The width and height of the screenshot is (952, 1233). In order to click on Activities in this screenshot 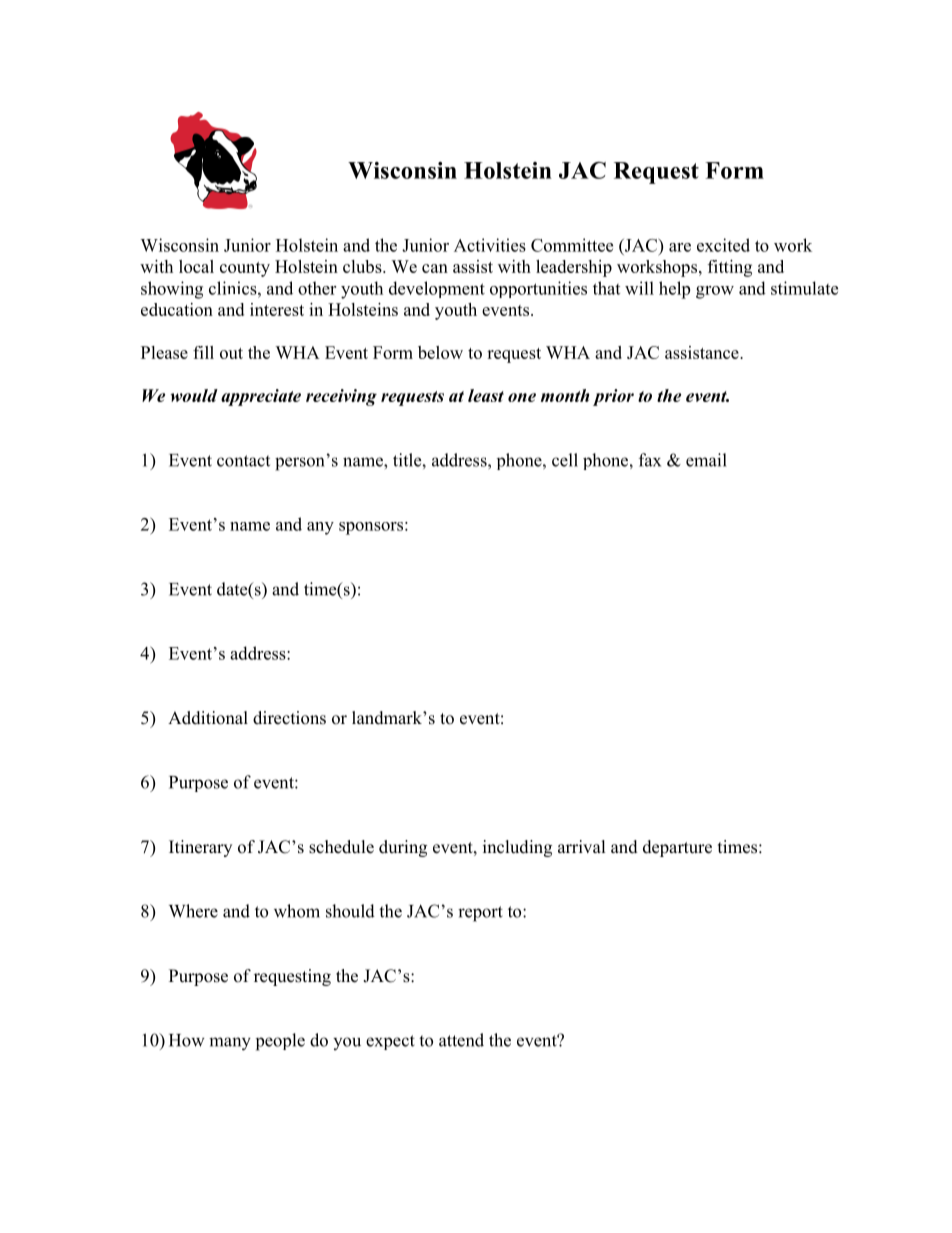, I will do `click(490, 245)`.
